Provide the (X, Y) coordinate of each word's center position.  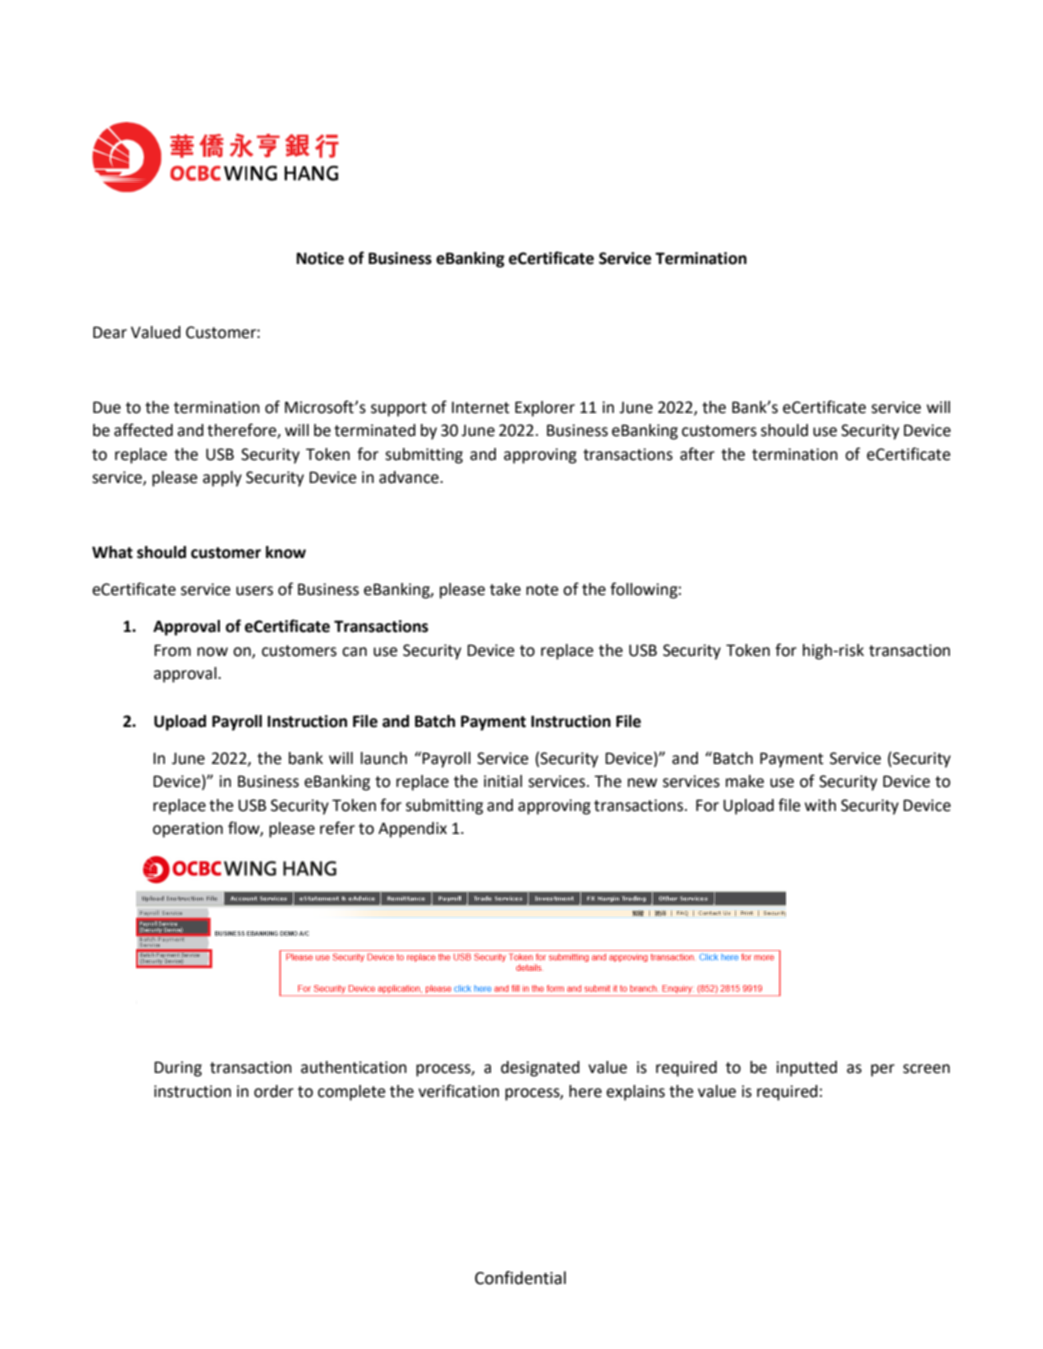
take (505, 589)
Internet (481, 408)
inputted (806, 1069)
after (697, 454)
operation (188, 830)
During (178, 1069)
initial (503, 781)
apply (222, 479)
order (274, 1091)
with (820, 805)
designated (540, 1069)
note (542, 590)
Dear (110, 332)
